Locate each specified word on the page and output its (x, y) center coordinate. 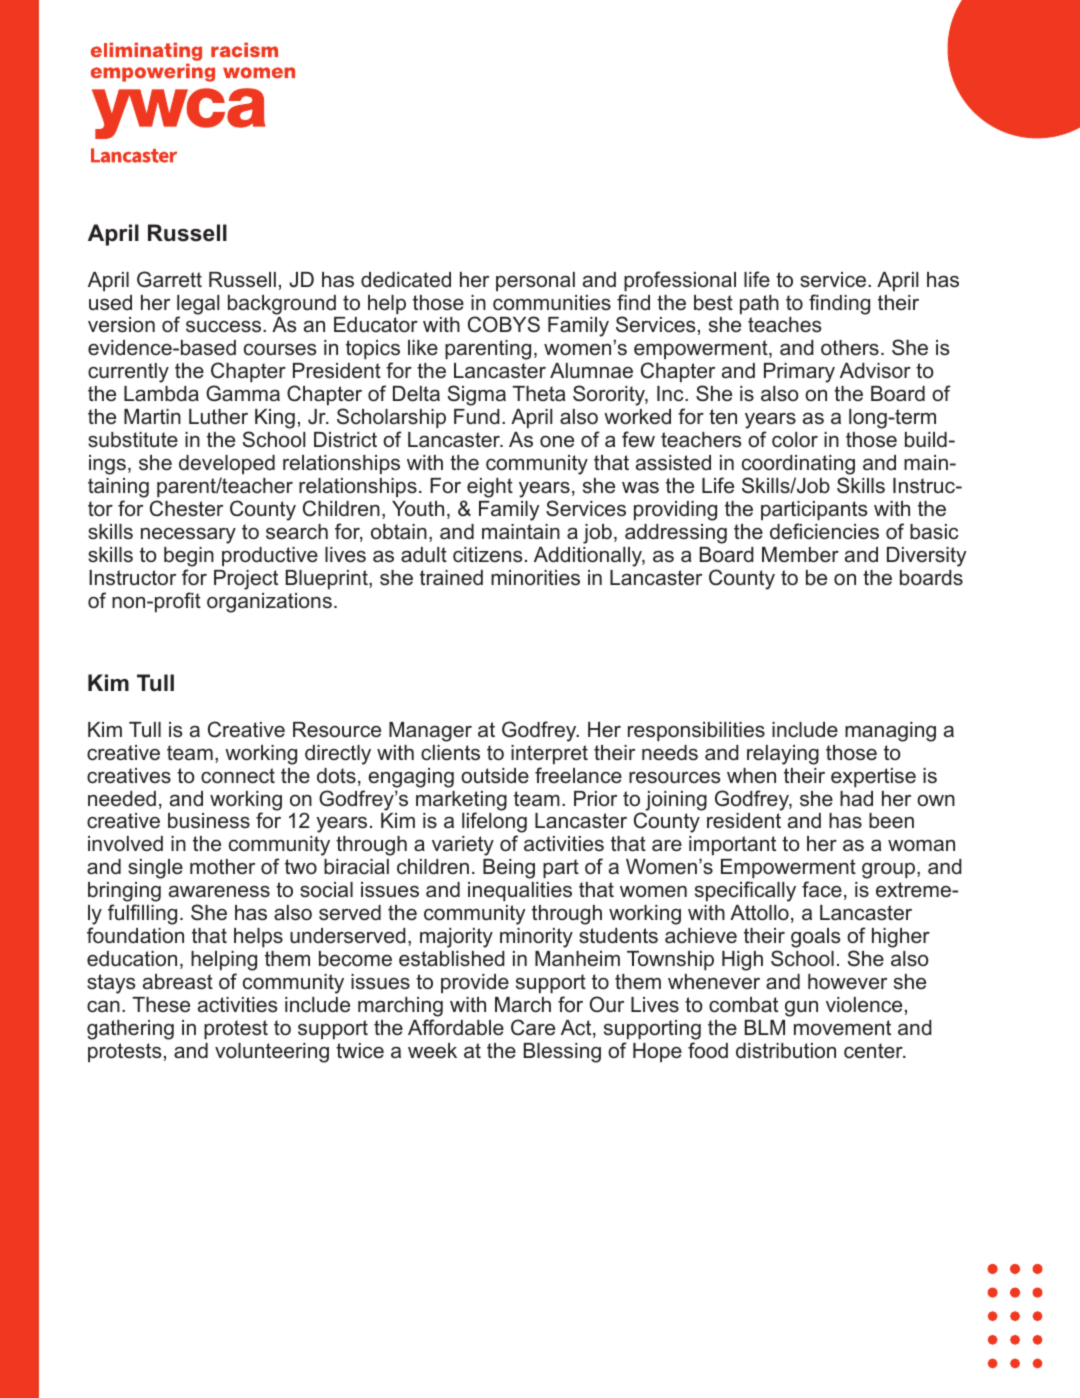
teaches (785, 325)
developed (227, 464)
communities (552, 303)
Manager (430, 732)
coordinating (798, 466)
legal (198, 306)
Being (509, 869)
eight (490, 488)
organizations (269, 603)
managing (890, 732)
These (161, 1004)
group (888, 871)
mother (222, 867)
